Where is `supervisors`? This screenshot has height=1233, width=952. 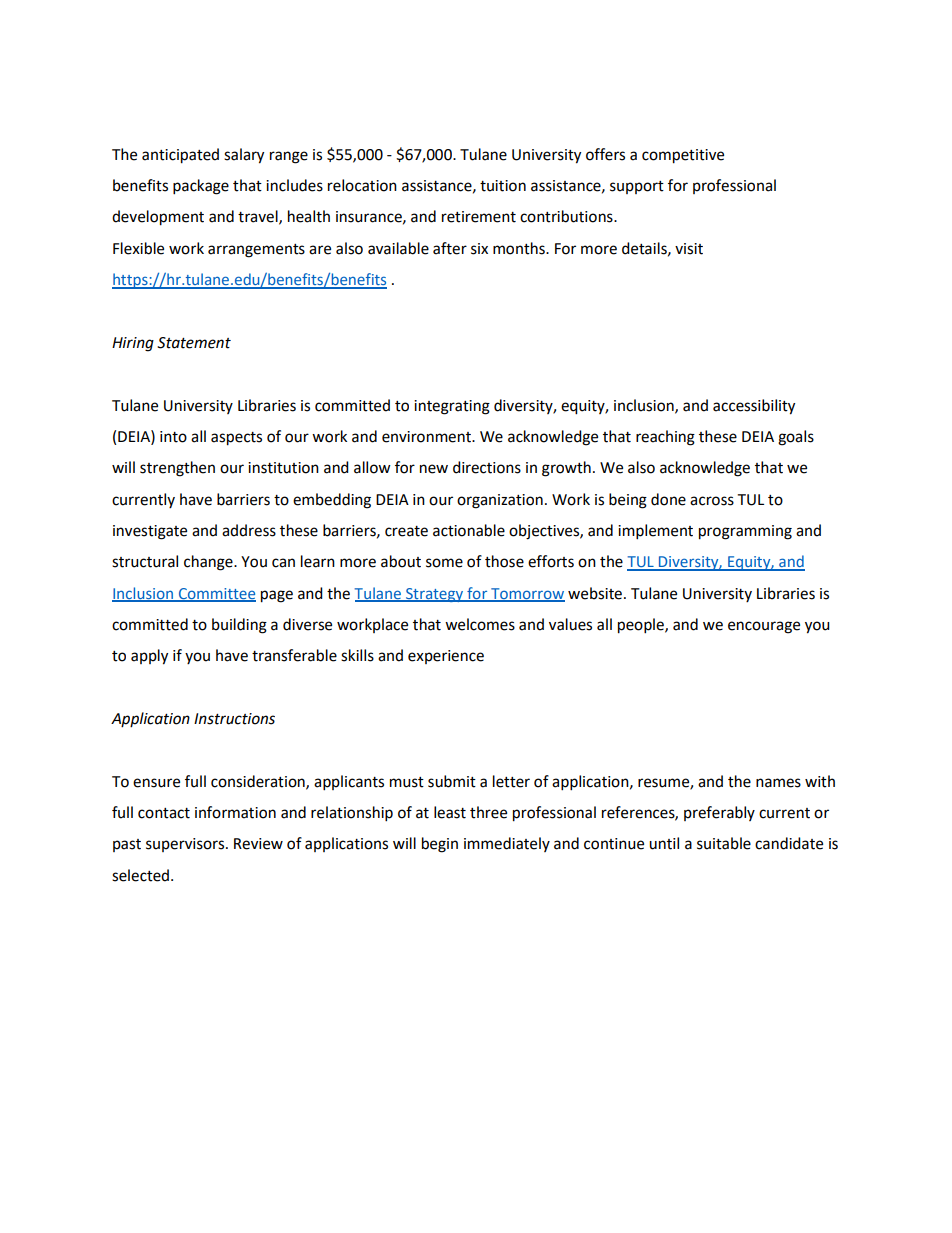 supervisors is located at coordinates (186, 845).
